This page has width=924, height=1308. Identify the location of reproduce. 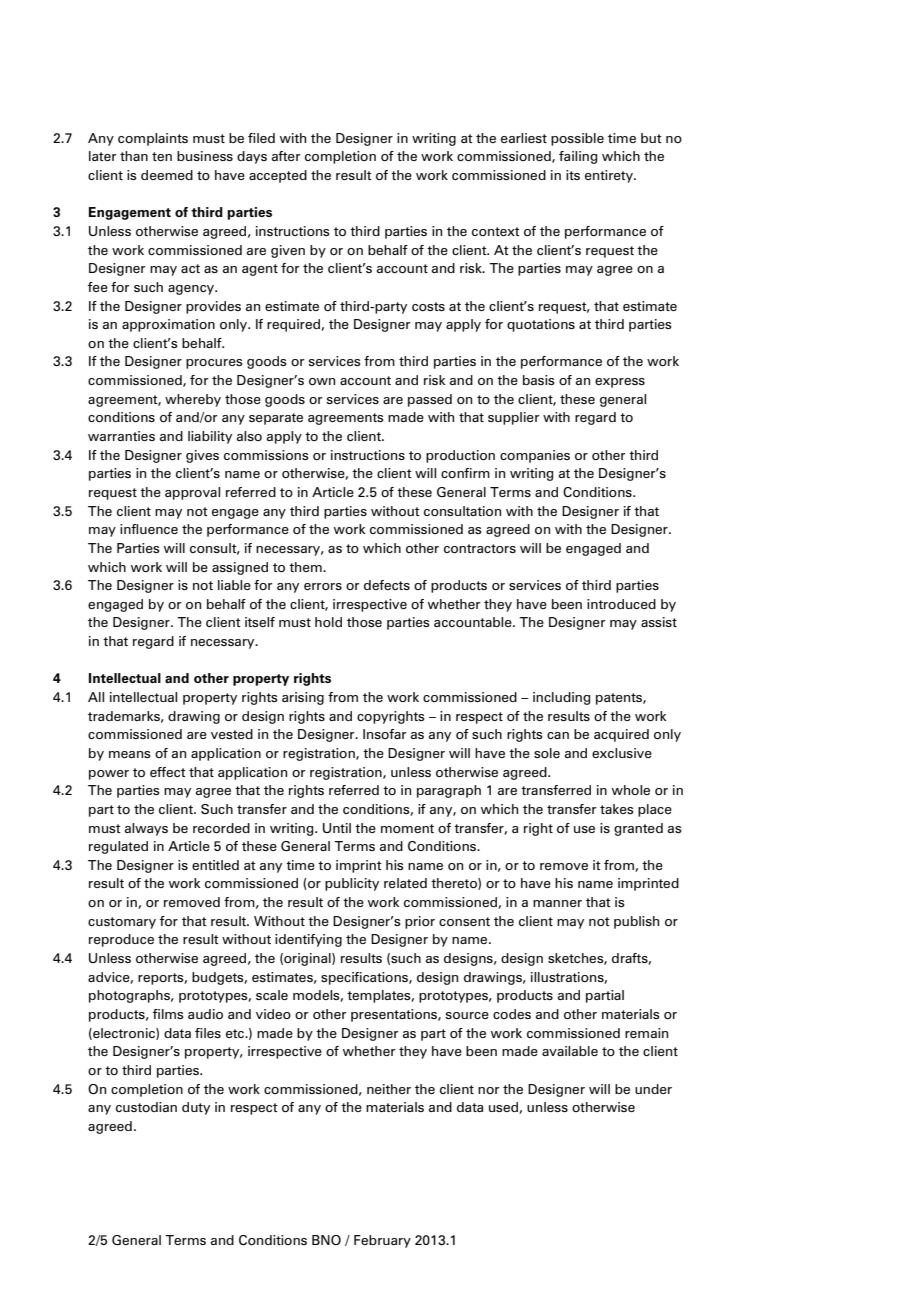
(121, 940).
